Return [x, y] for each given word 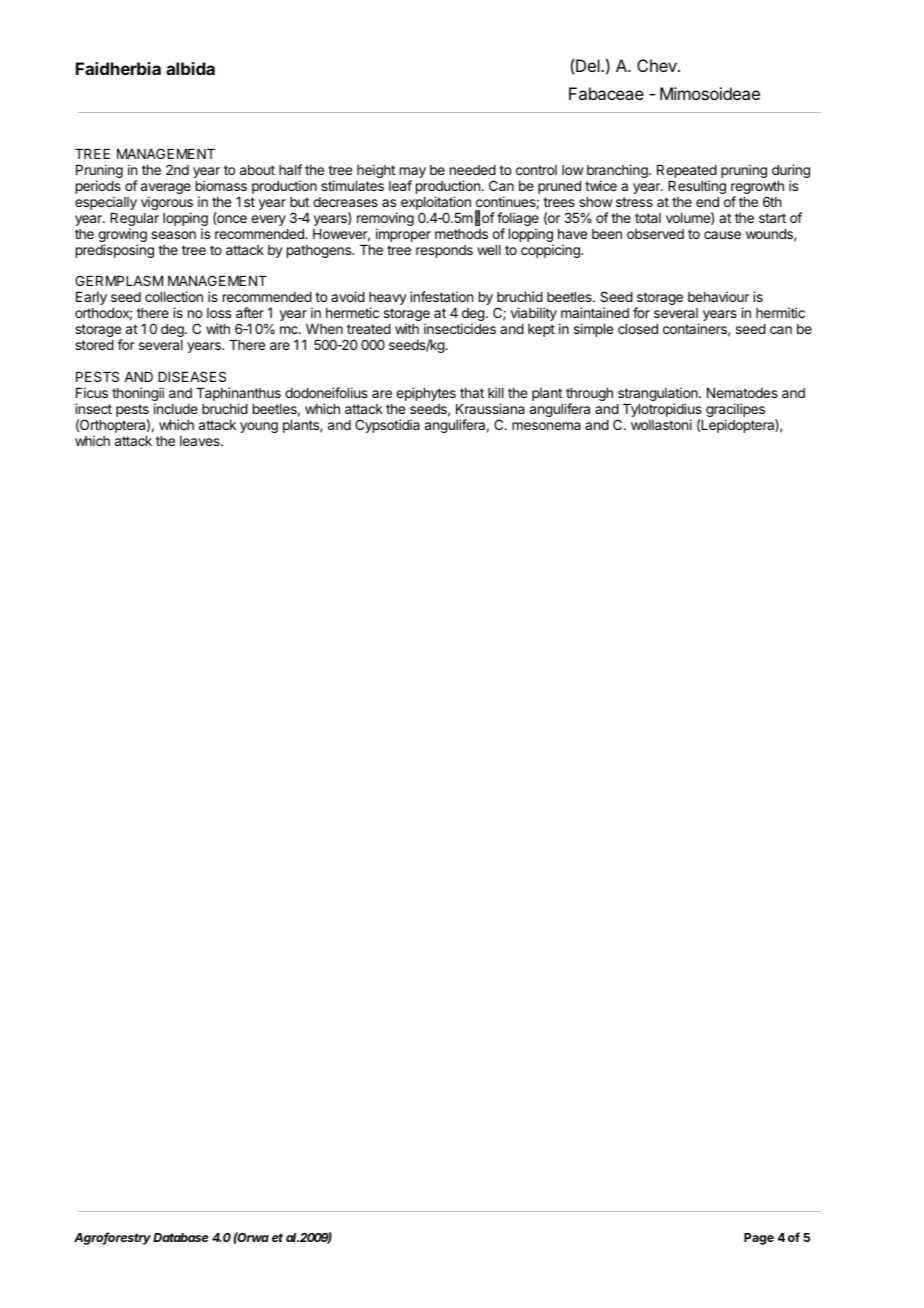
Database [181, 1237]
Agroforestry [112, 1238]
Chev [658, 65]
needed [473, 170]
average [166, 190]
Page [759, 1239]
